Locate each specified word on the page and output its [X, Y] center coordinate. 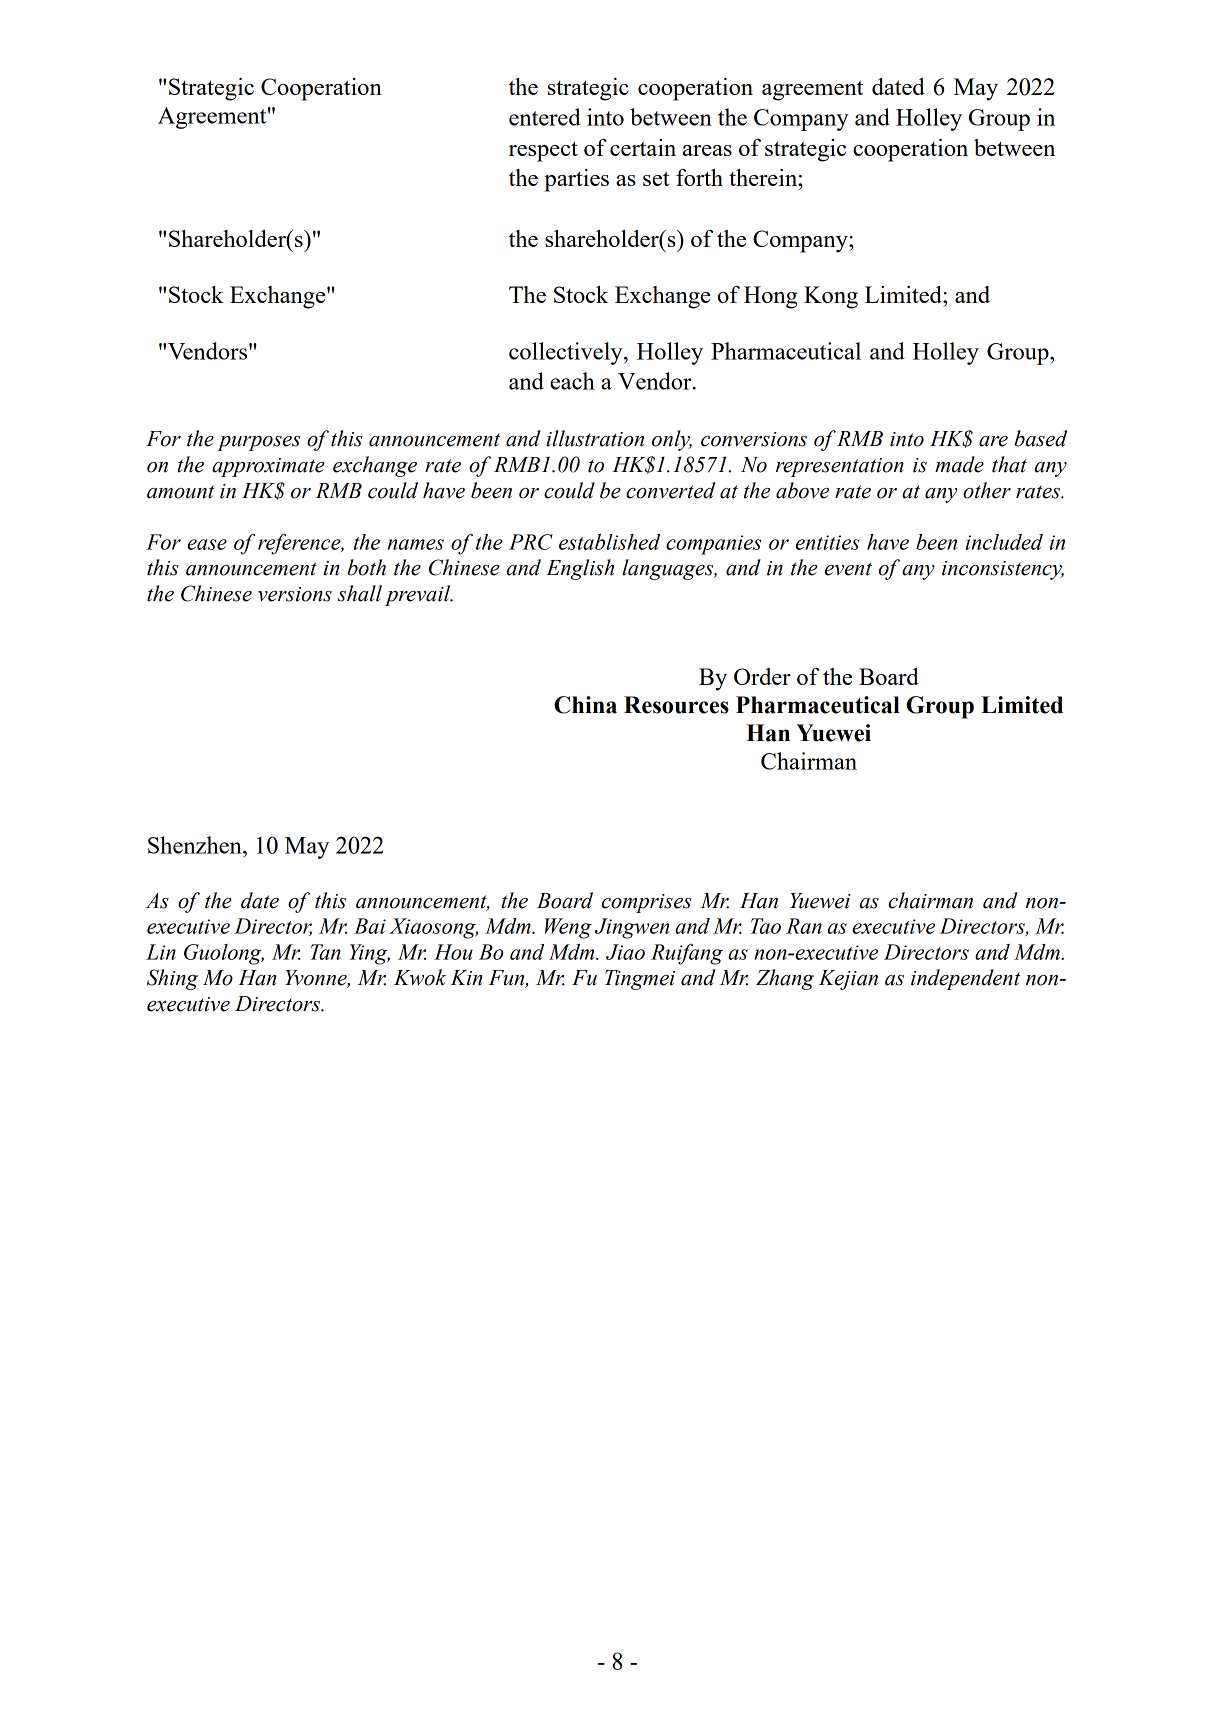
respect [543, 151]
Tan [325, 952]
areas [707, 150]
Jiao [625, 952]
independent [965, 979]
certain [643, 147]
